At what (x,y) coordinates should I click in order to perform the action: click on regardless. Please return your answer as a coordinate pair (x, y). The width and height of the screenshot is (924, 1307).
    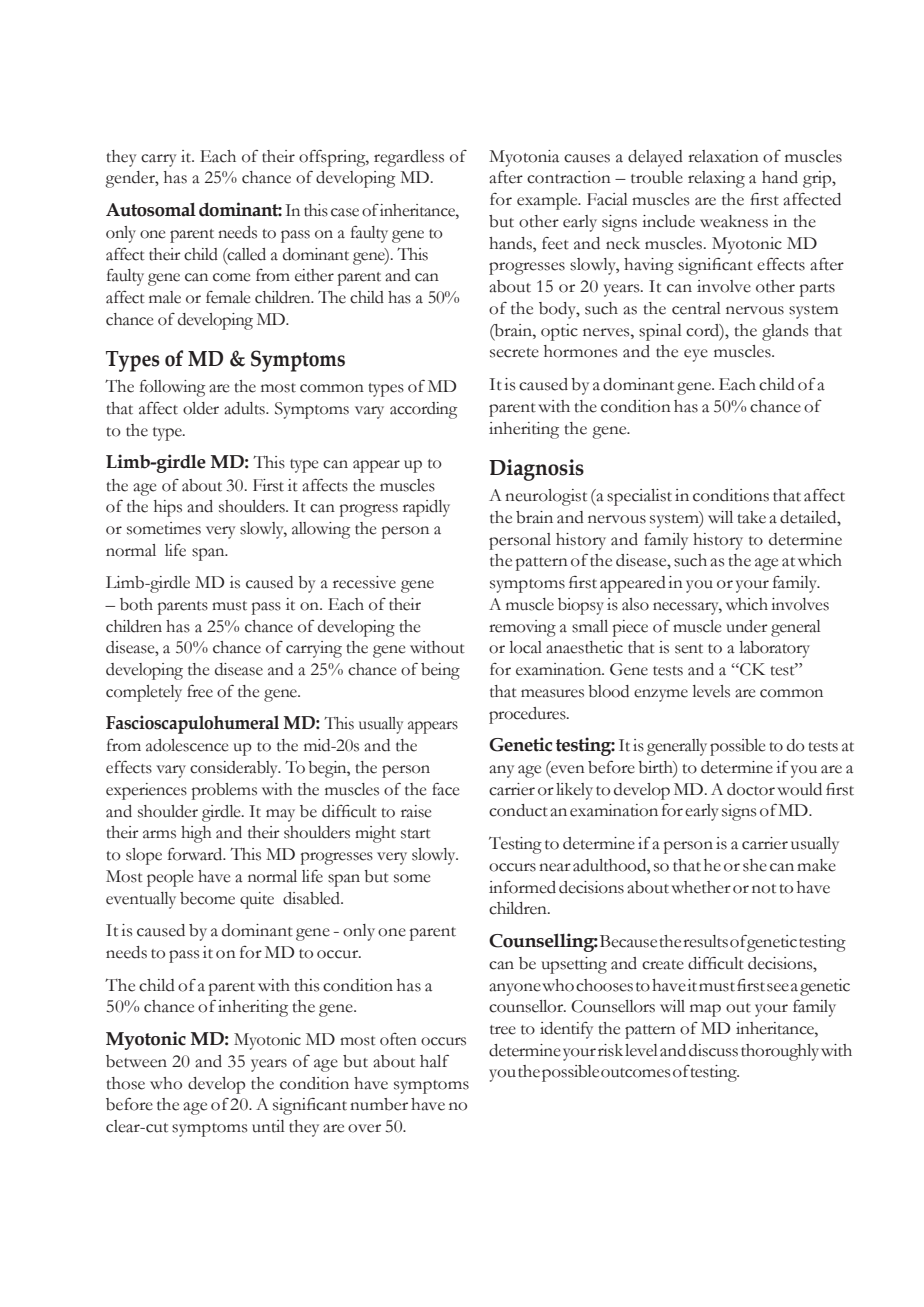
    Looking at the image, I should click on (409, 158).
